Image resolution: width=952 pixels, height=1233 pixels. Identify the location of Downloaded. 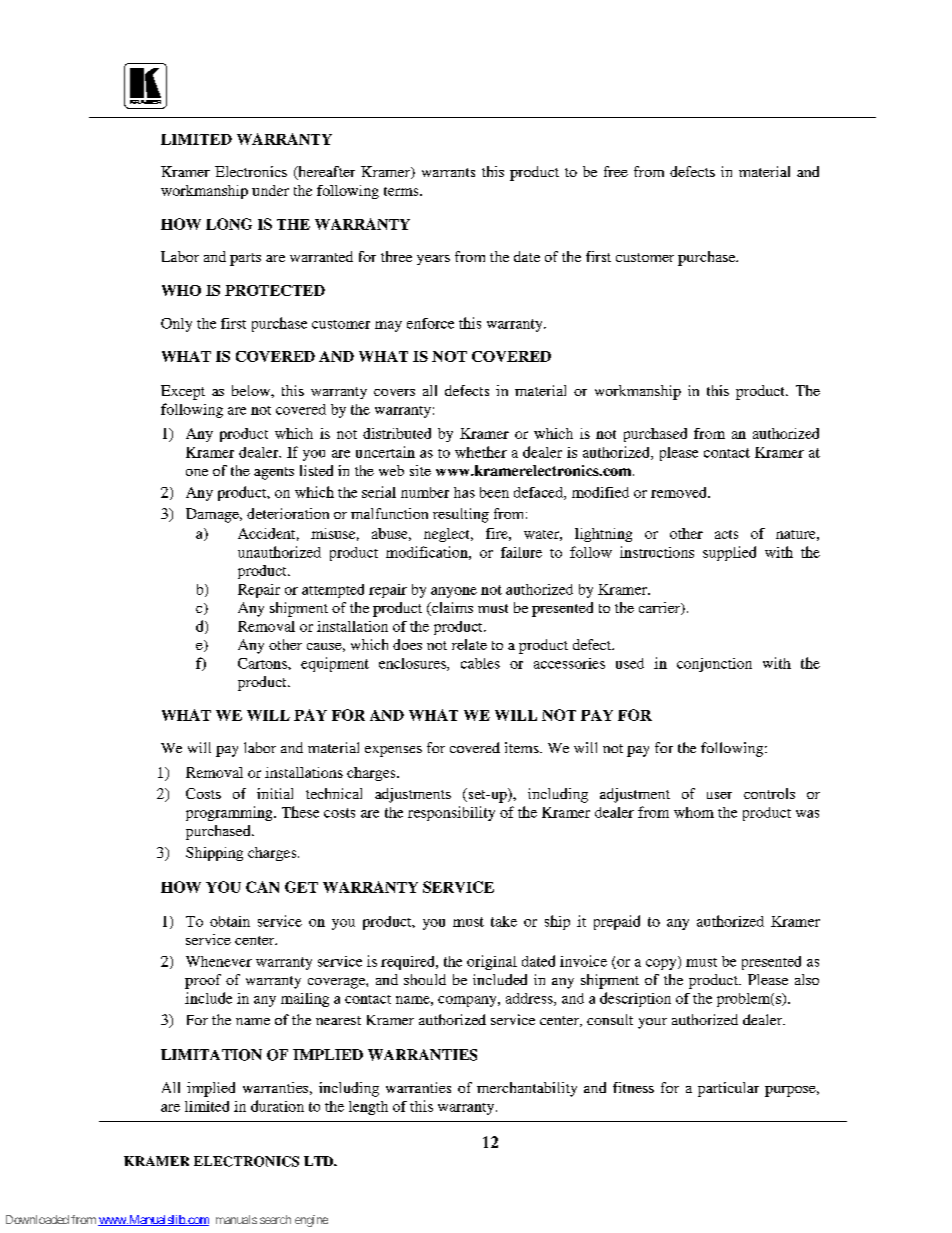
(37, 1219).
